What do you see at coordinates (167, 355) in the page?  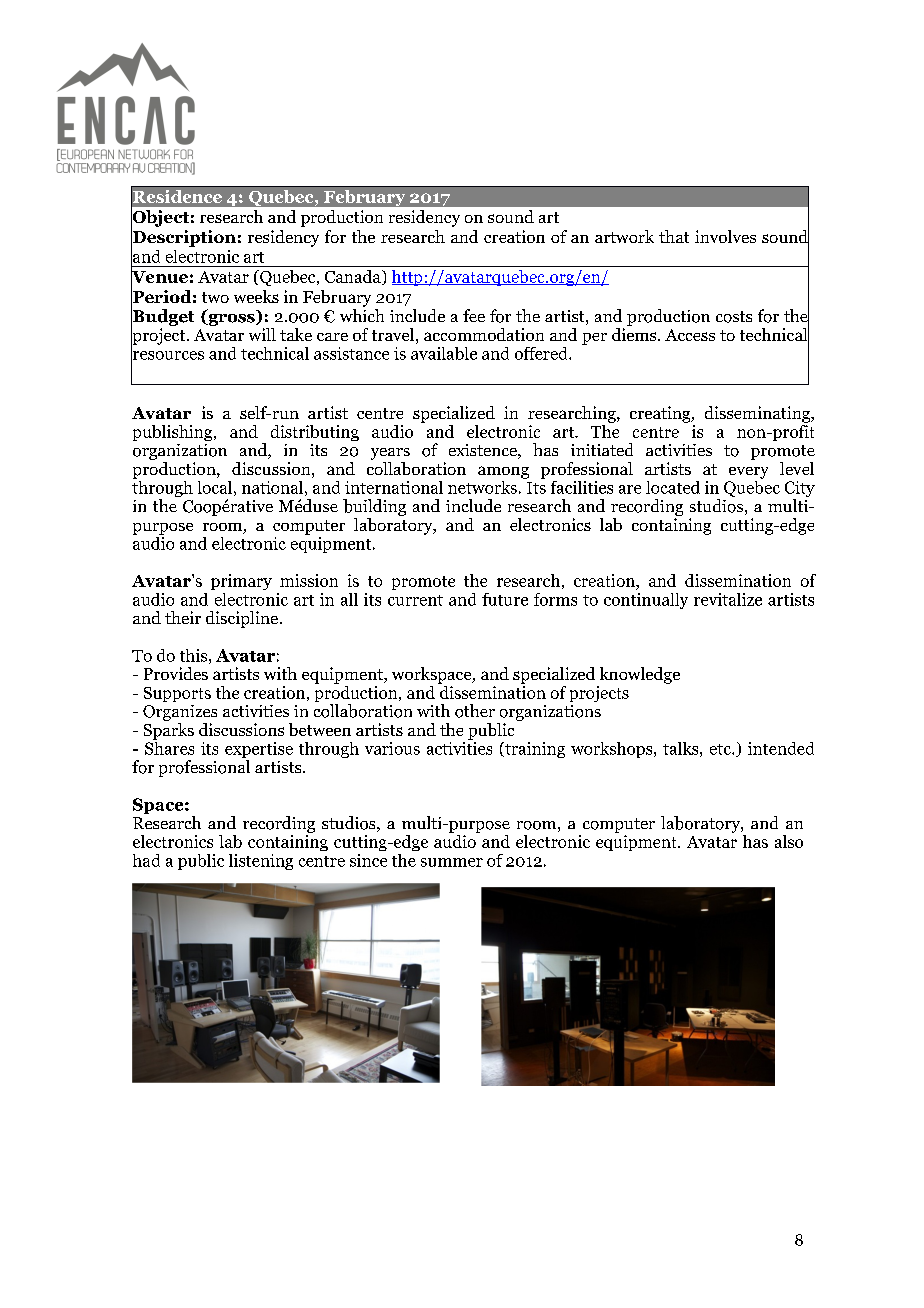 I see `resources` at bounding box center [167, 355].
